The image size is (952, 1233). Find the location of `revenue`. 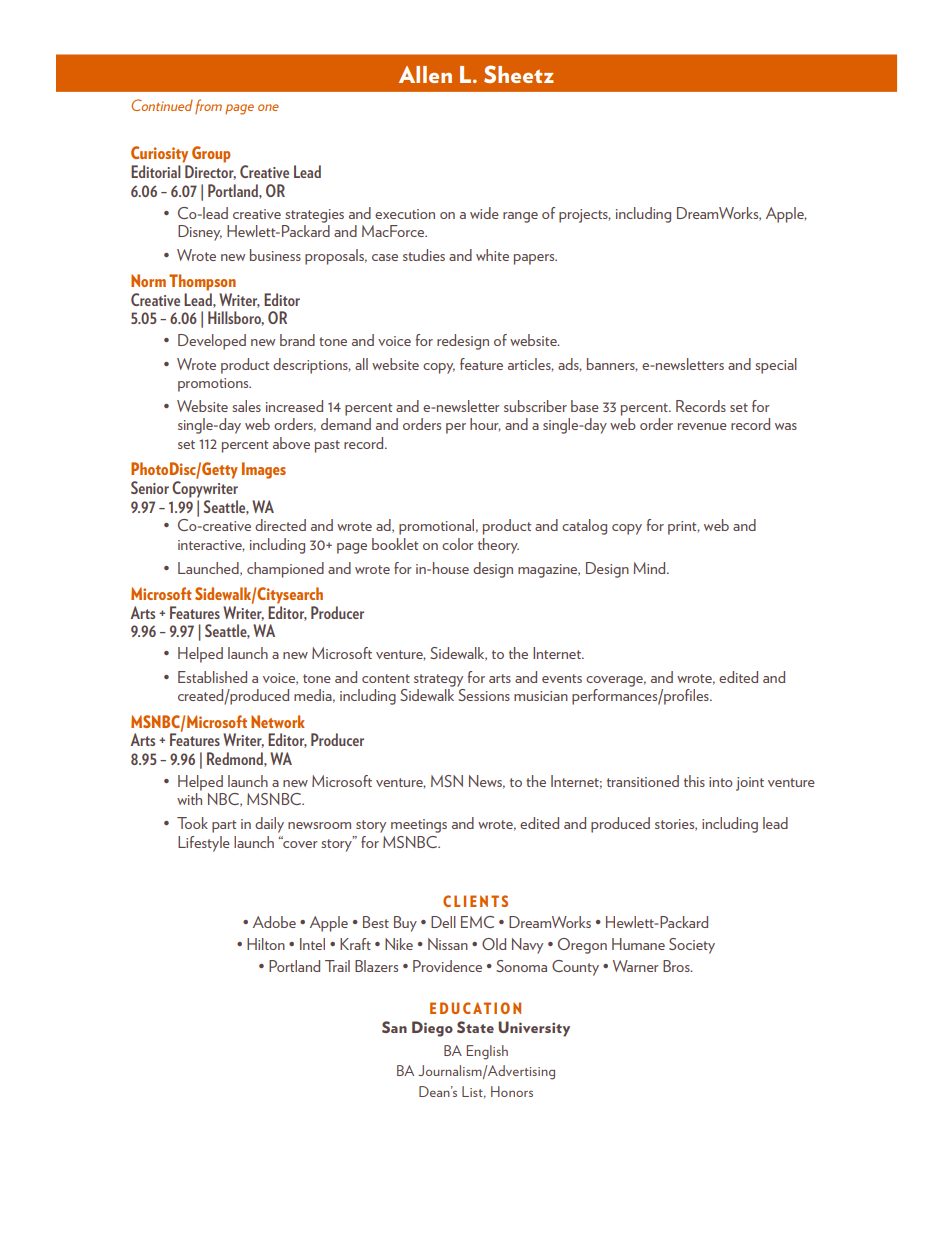

revenue is located at coordinates (702, 426).
